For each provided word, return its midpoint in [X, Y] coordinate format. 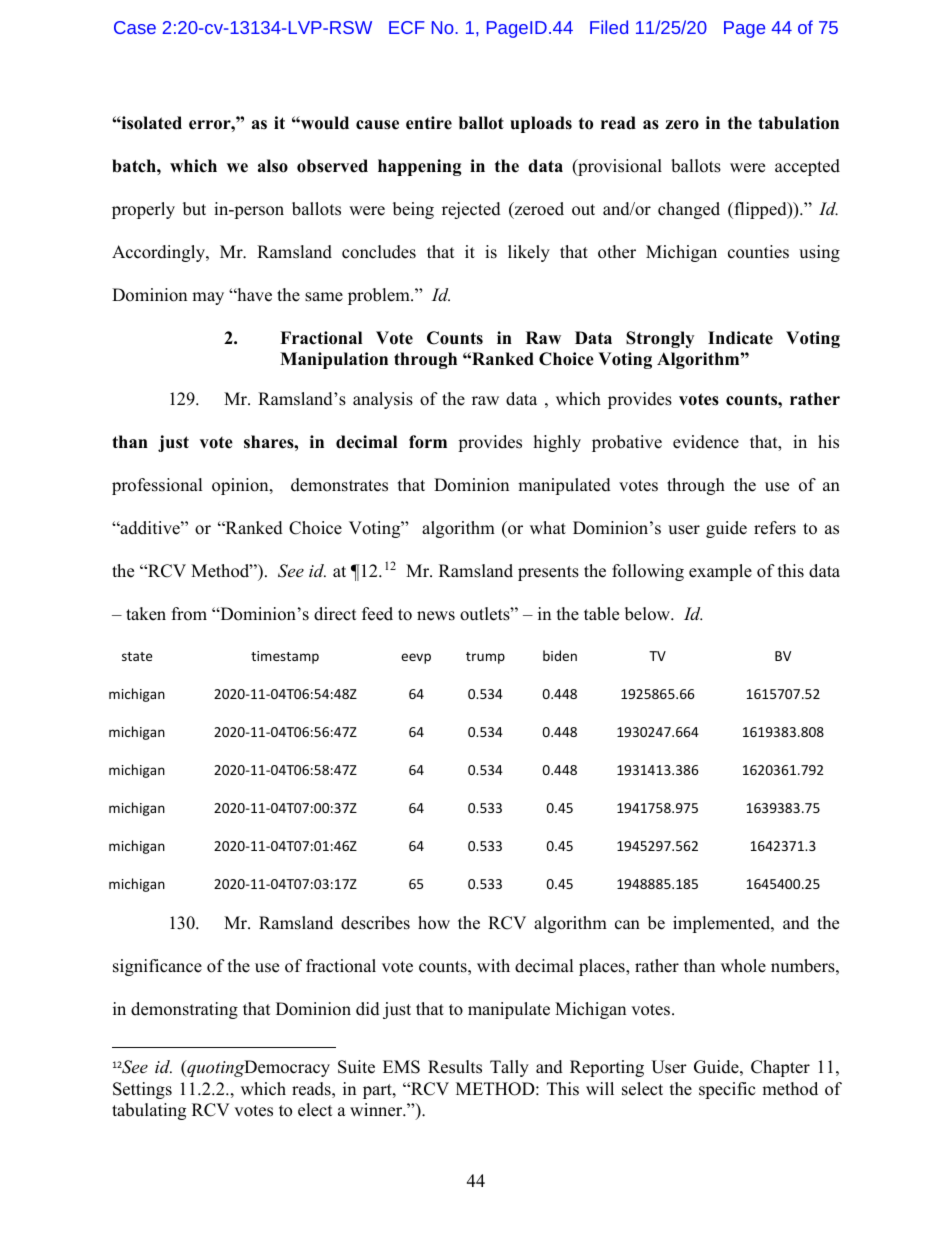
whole [743, 966]
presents [548, 573]
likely [529, 253]
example [720, 572]
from [189, 614]
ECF [407, 27]
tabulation [798, 123]
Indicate [740, 338]
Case [135, 27]
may [208, 298]
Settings [142, 1090]
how [434, 923]
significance [157, 967]
